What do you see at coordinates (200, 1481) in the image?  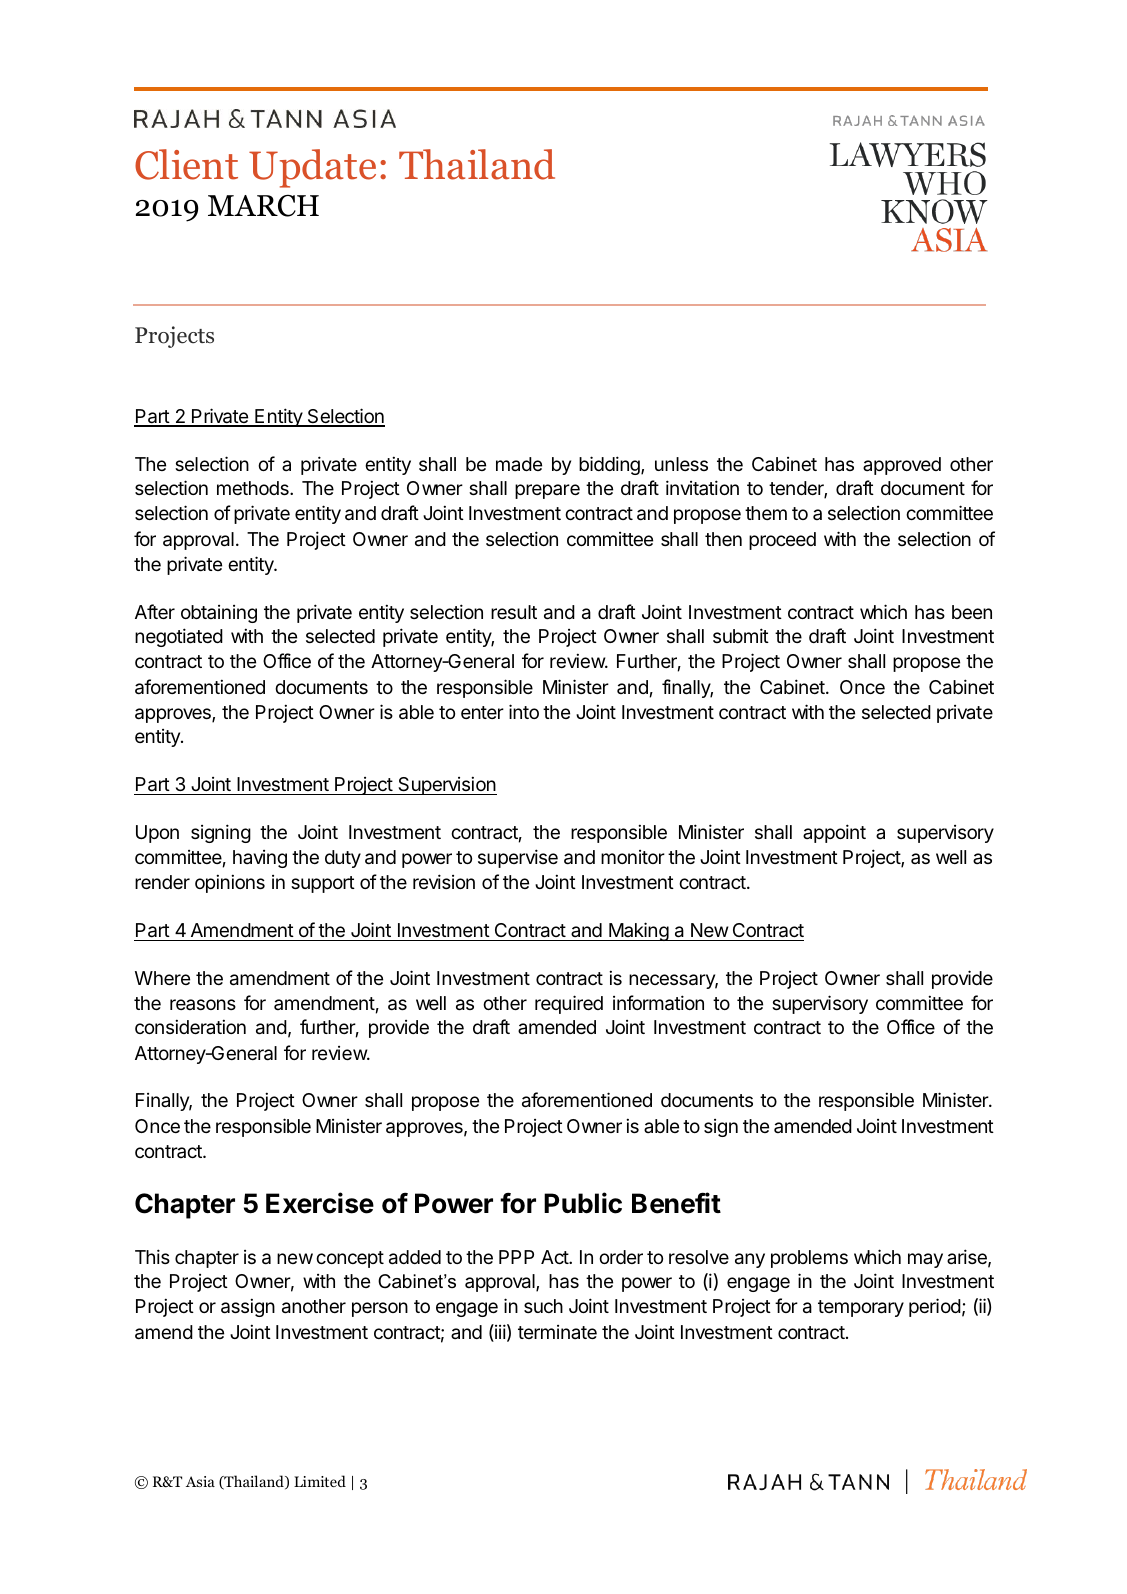 I see `Asia` at bounding box center [200, 1481].
